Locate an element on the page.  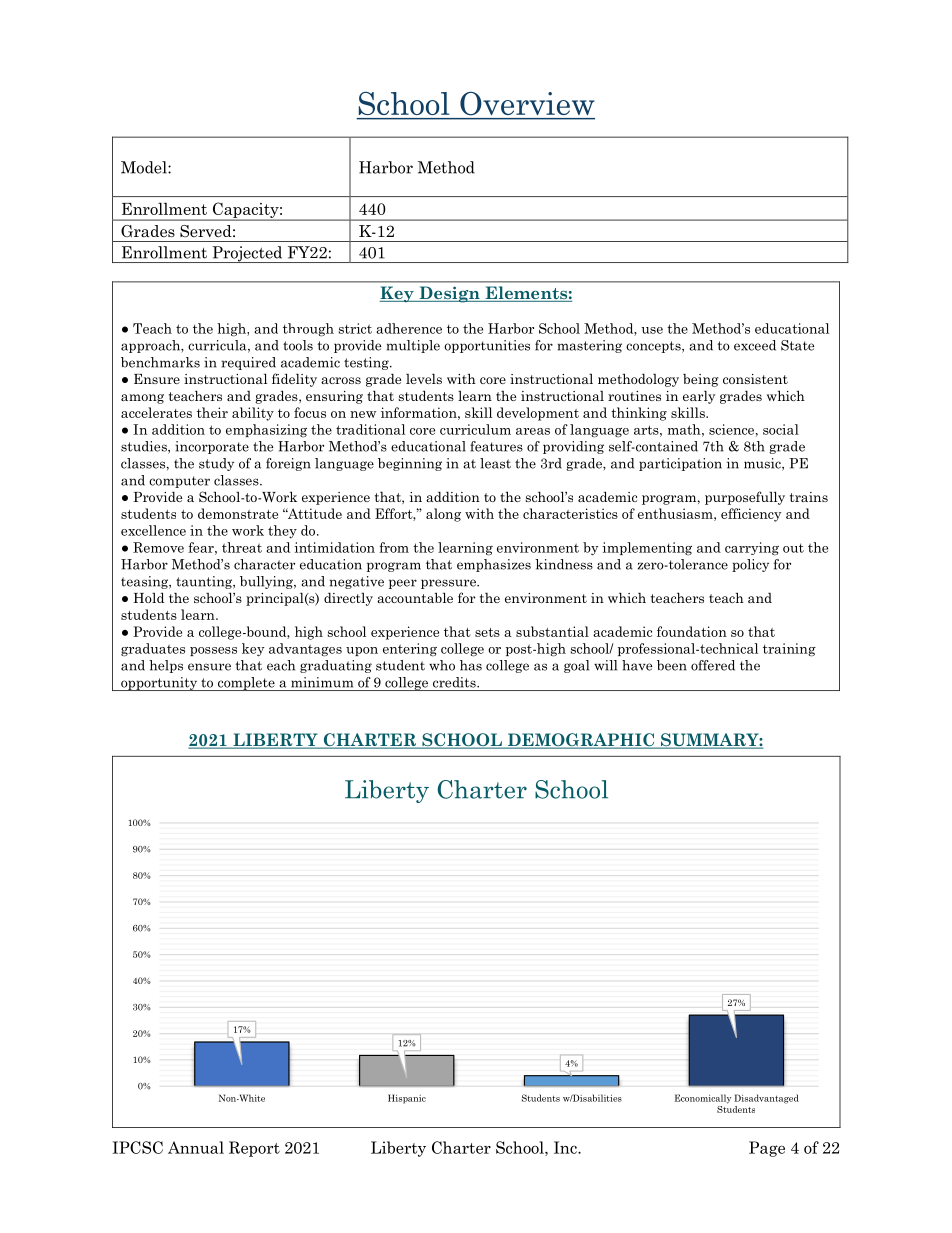
use is located at coordinates (652, 330).
